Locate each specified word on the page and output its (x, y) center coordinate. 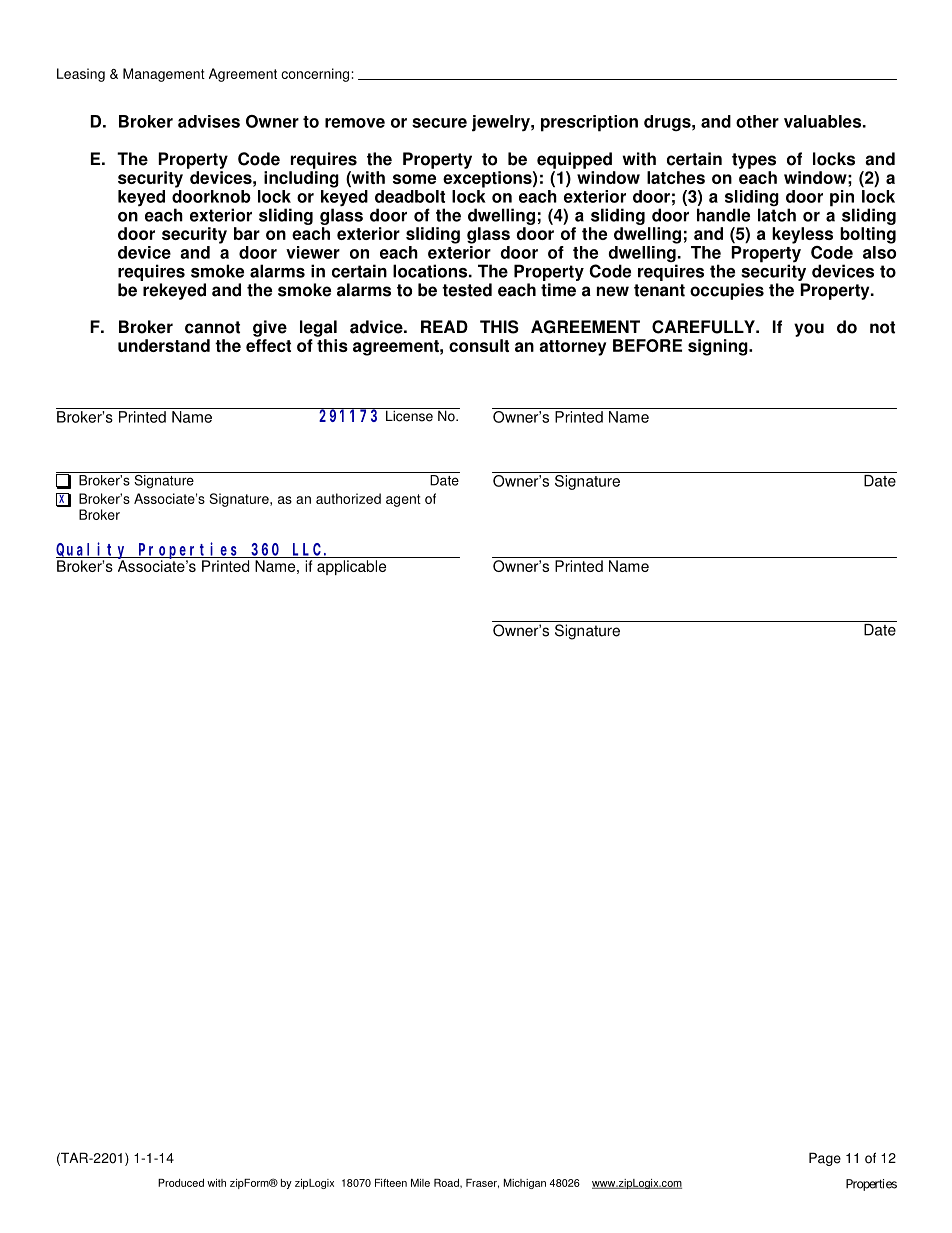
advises (209, 121)
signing (719, 347)
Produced (181, 1183)
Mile (420, 1183)
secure (439, 123)
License (409, 415)
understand (164, 345)
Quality (93, 550)
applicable (351, 567)
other (757, 121)
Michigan (525, 1184)
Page (825, 1159)
